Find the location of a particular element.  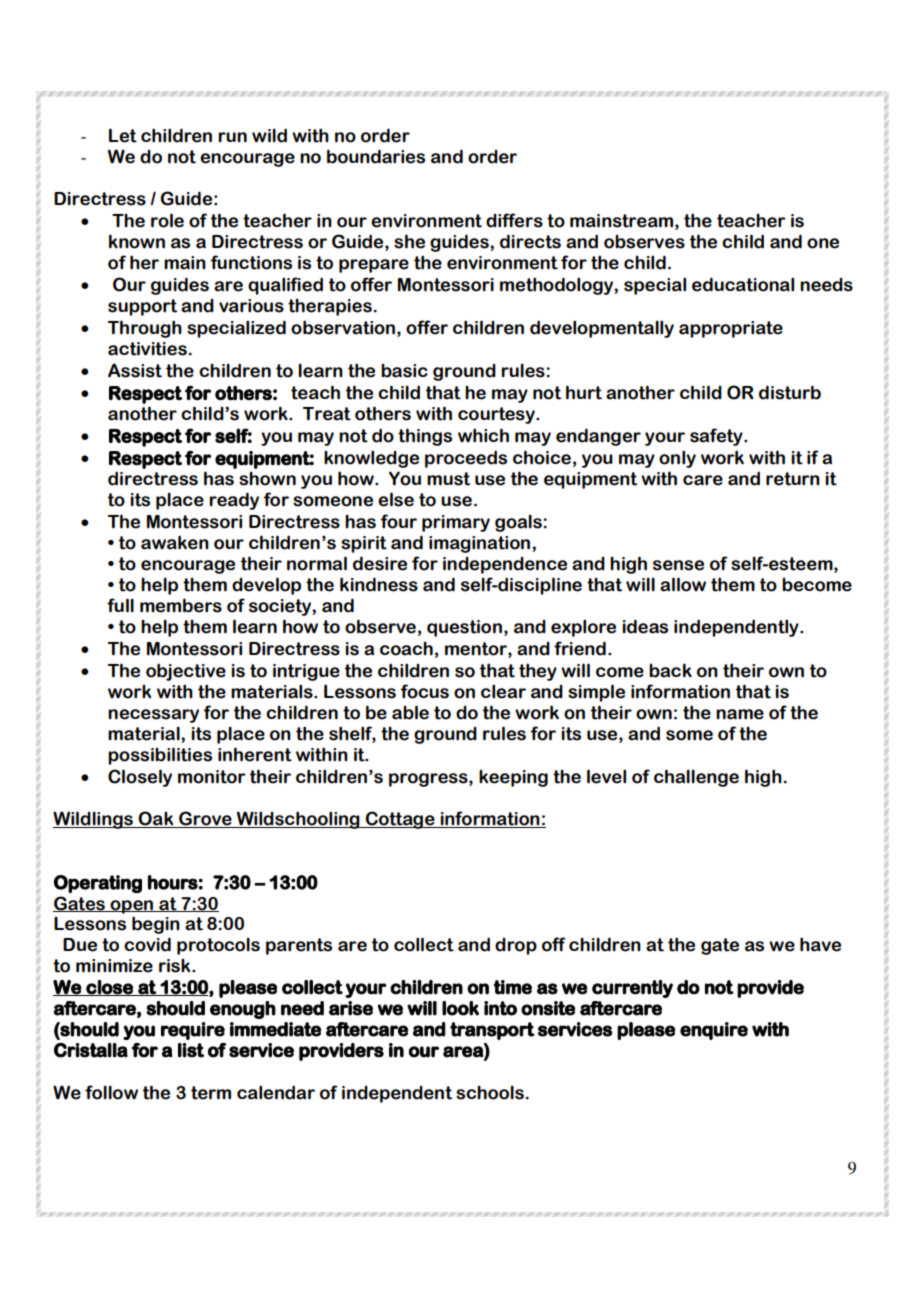

list is located at coordinates (191, 1050).
